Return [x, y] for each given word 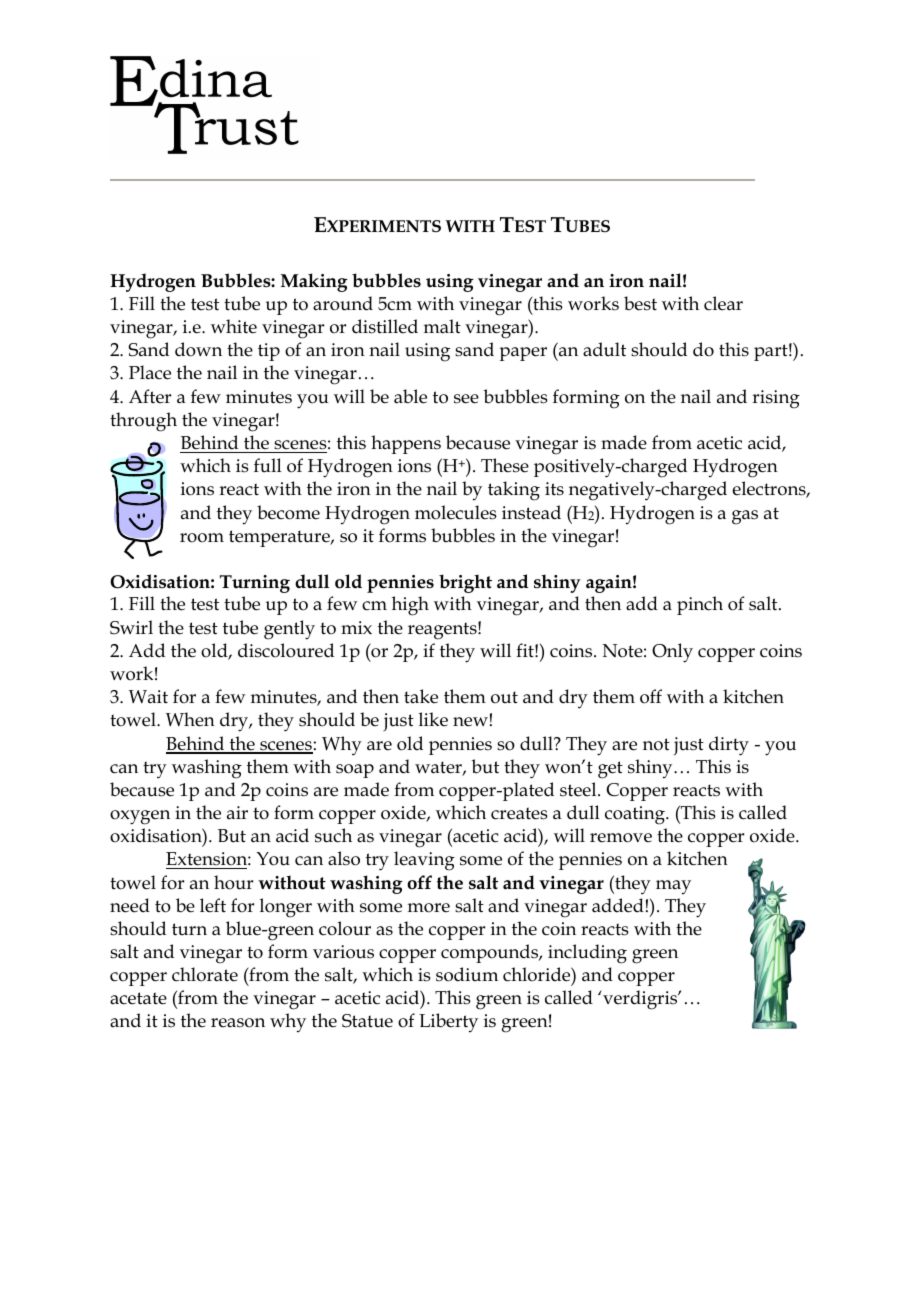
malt [442, 326]
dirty [729, 746]
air [237, 813]
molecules [456, 512]
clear [723, 303]
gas [745, 517]
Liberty [448, 1023]
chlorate [205, 974]
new [470, 722]
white [234, 326]
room [202, 538]
